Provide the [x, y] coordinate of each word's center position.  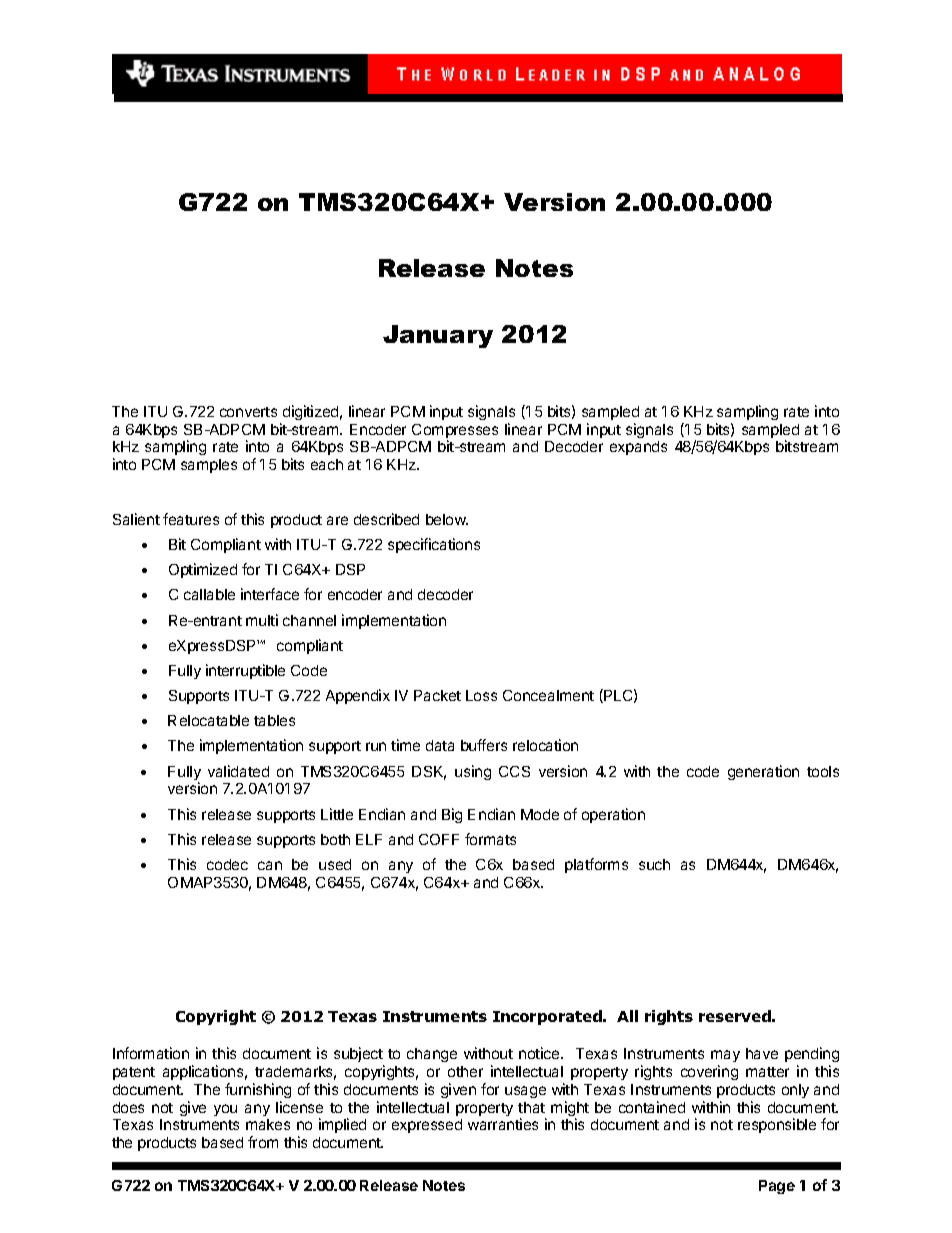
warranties [503, 1124]
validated [238, 771]
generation [763, 772]
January [438, 336]
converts [248, 412]
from [263, 1142]
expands [638, 448]
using [473, 772]
